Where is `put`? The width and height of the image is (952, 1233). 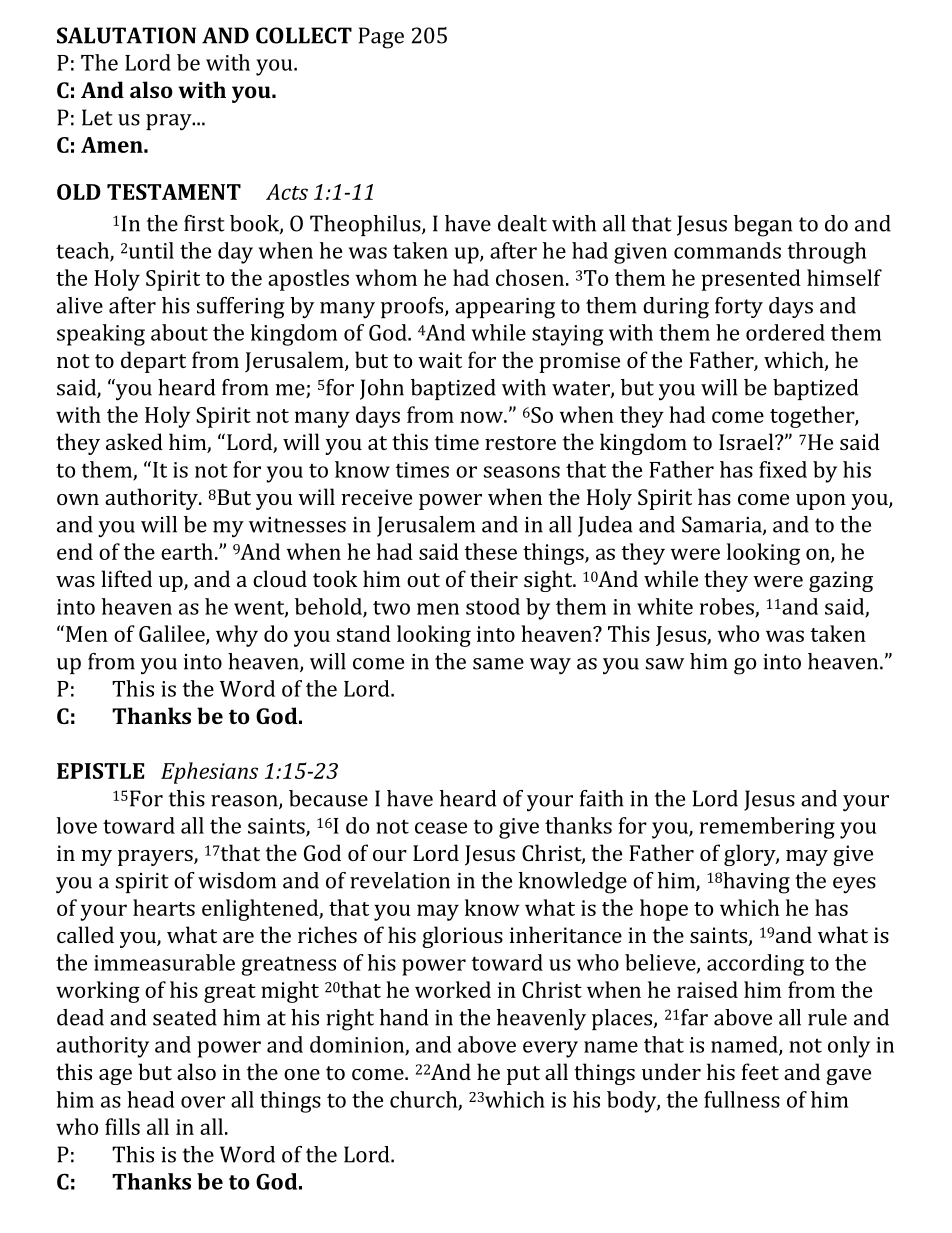
put is located at coordinates (523, 1075).
